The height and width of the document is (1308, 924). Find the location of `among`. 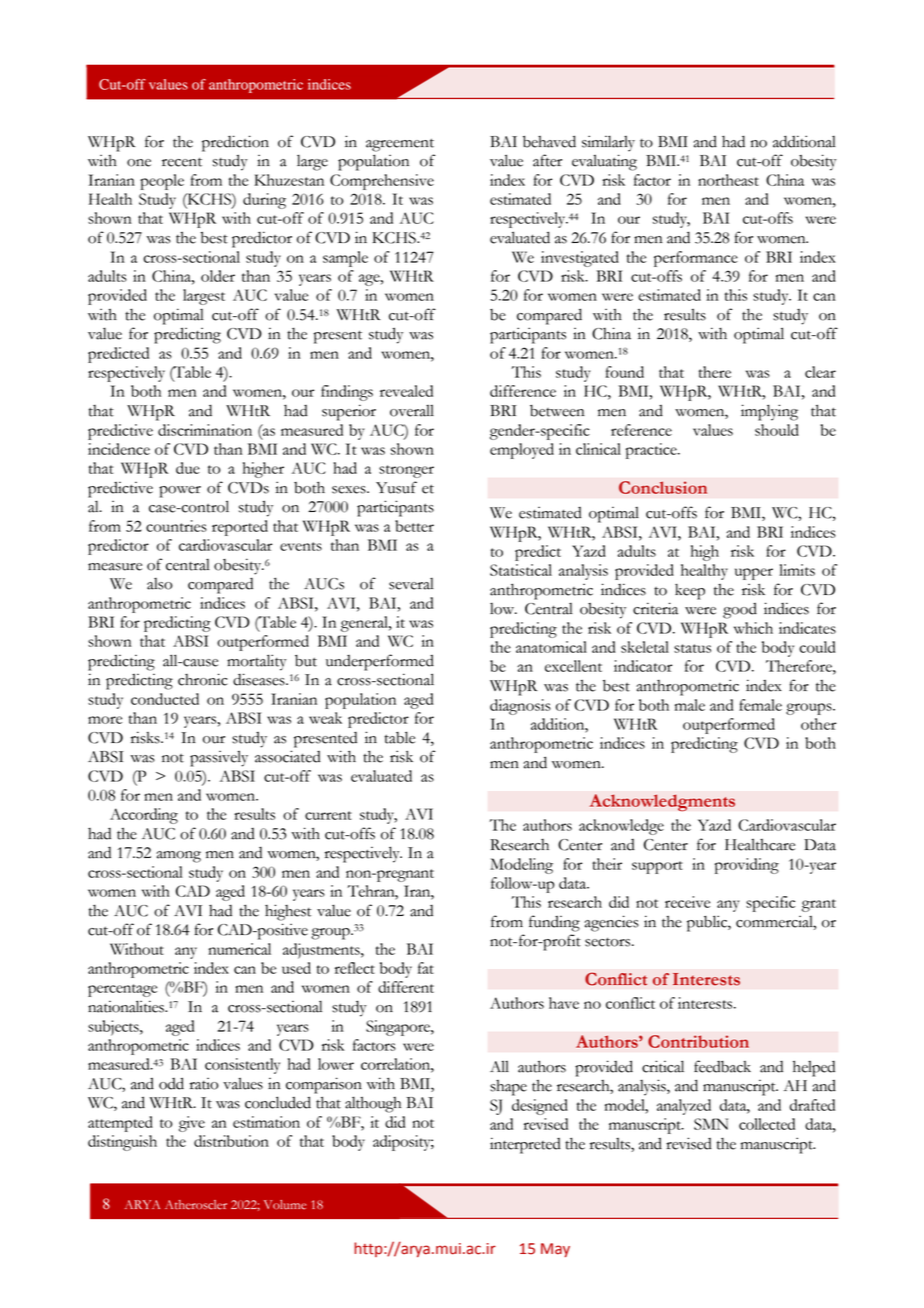

among is located at coordinates (178, 857).
